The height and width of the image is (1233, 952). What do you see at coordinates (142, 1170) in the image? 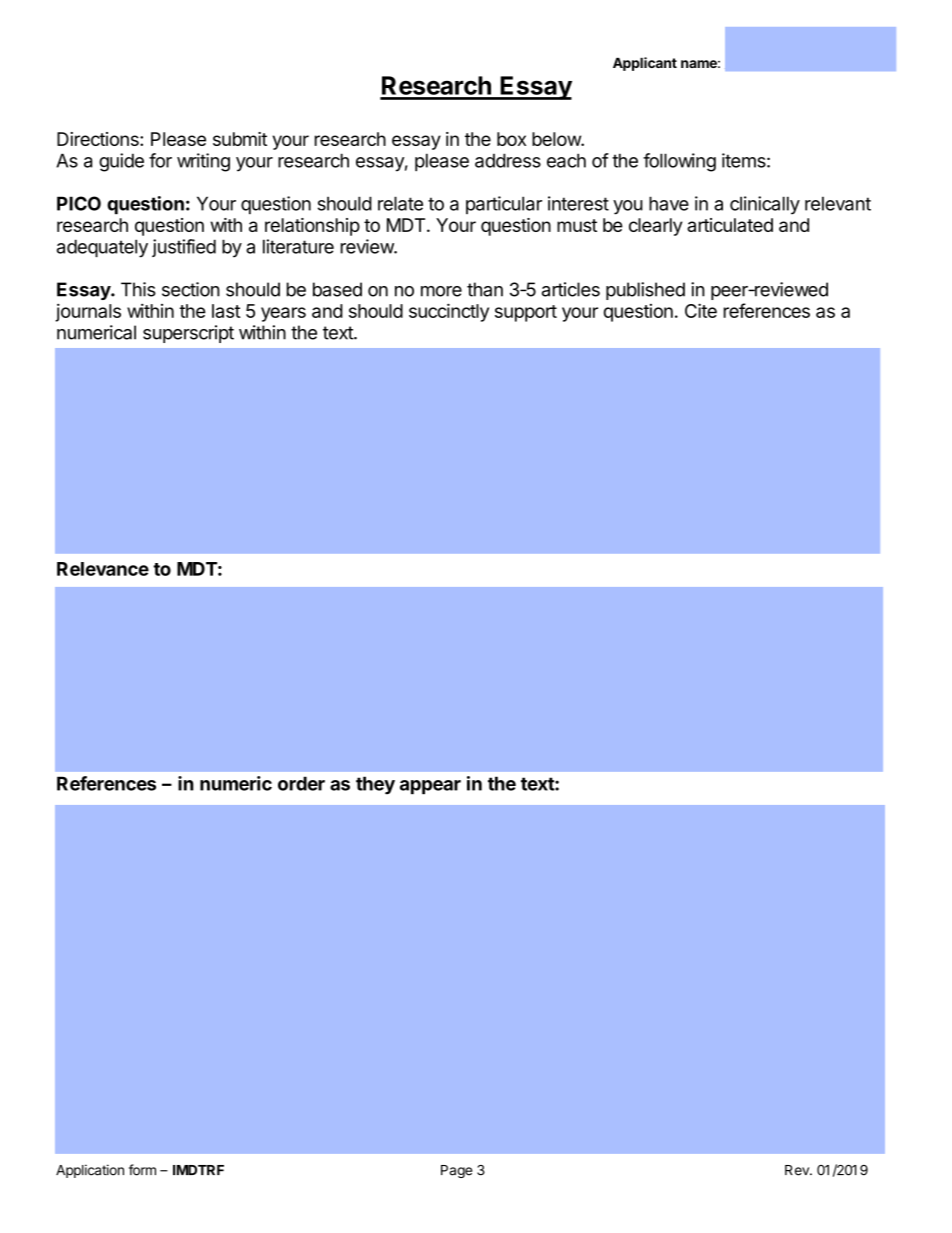
I see `form` at bounding box center [142, 1170].
